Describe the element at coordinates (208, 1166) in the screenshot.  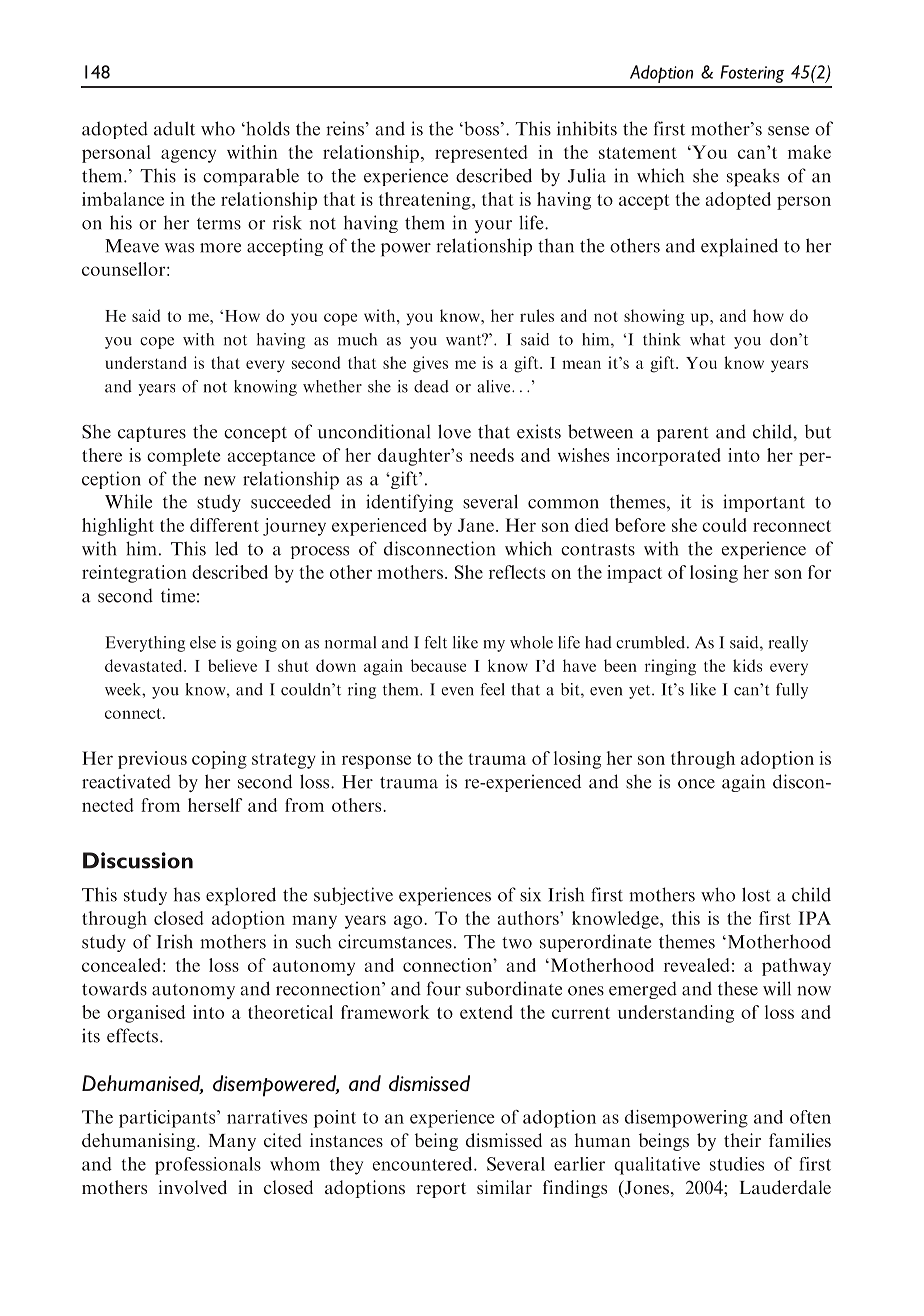
I see `professionals` at that location.
